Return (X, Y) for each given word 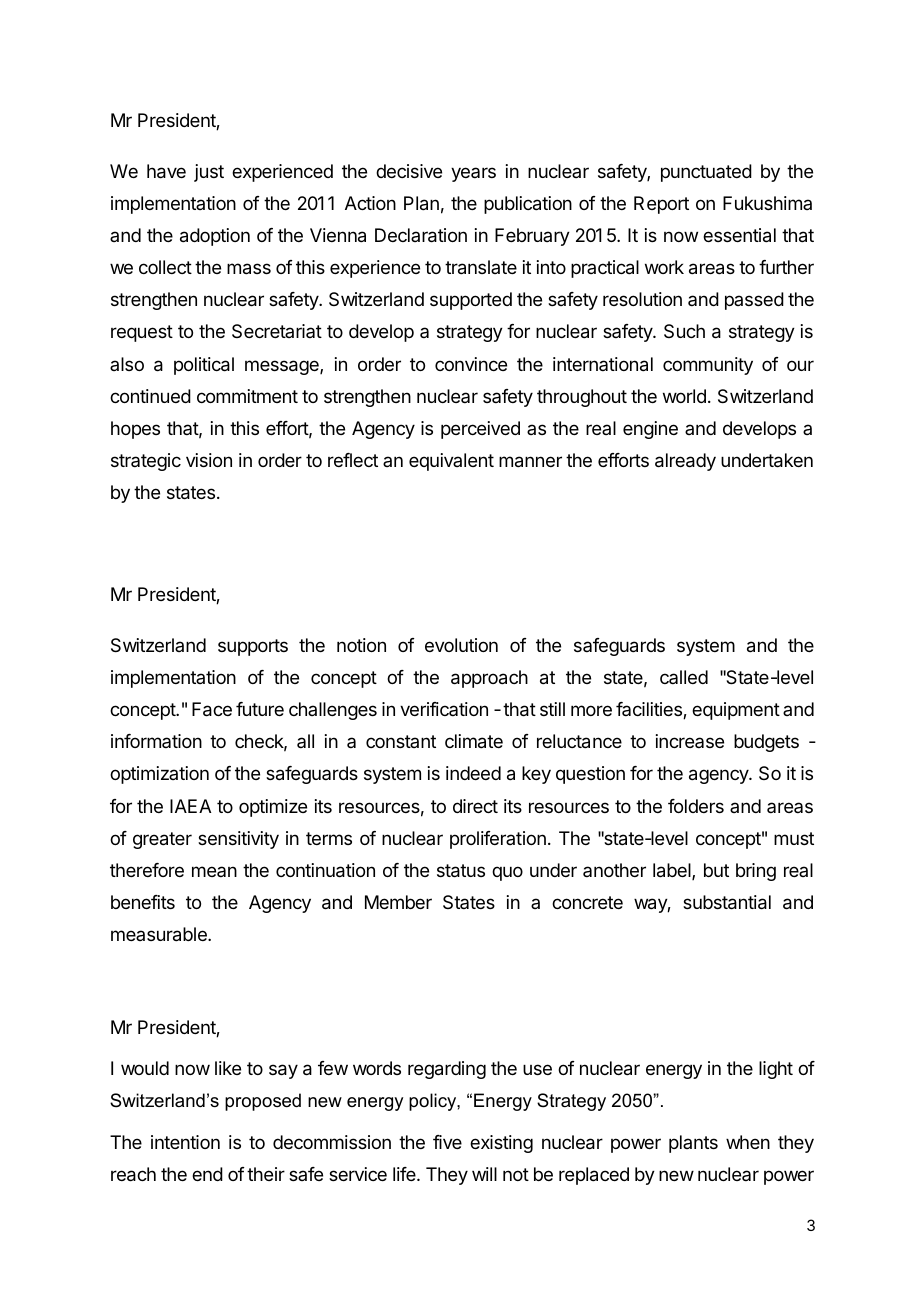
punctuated (706, 173)
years (473, 174)
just (209, 173)
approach (489, 679)
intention (185, 1142)
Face (212, 709)
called (684, 677)
